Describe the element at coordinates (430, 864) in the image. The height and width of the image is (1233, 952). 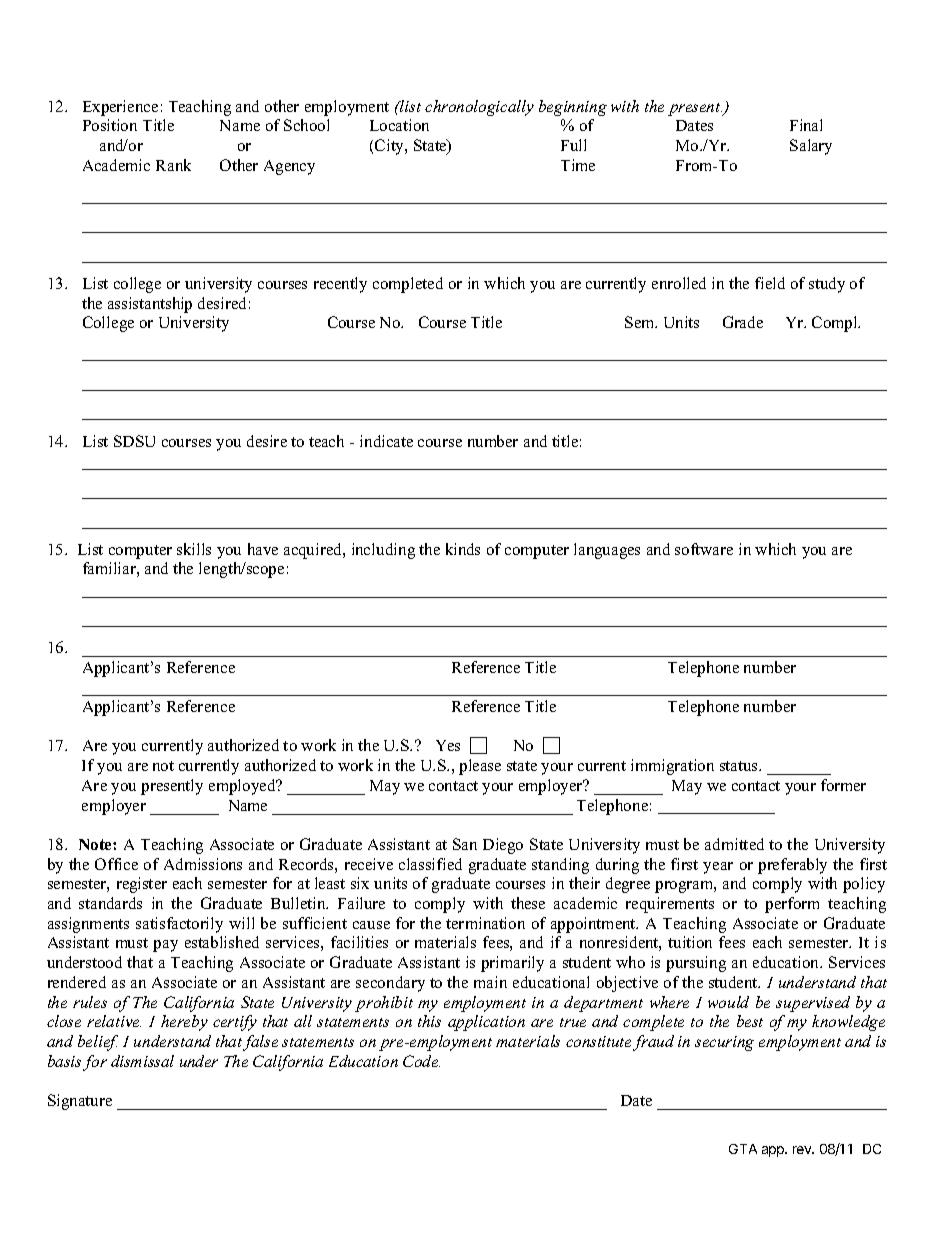
I see `classified` at that location.
